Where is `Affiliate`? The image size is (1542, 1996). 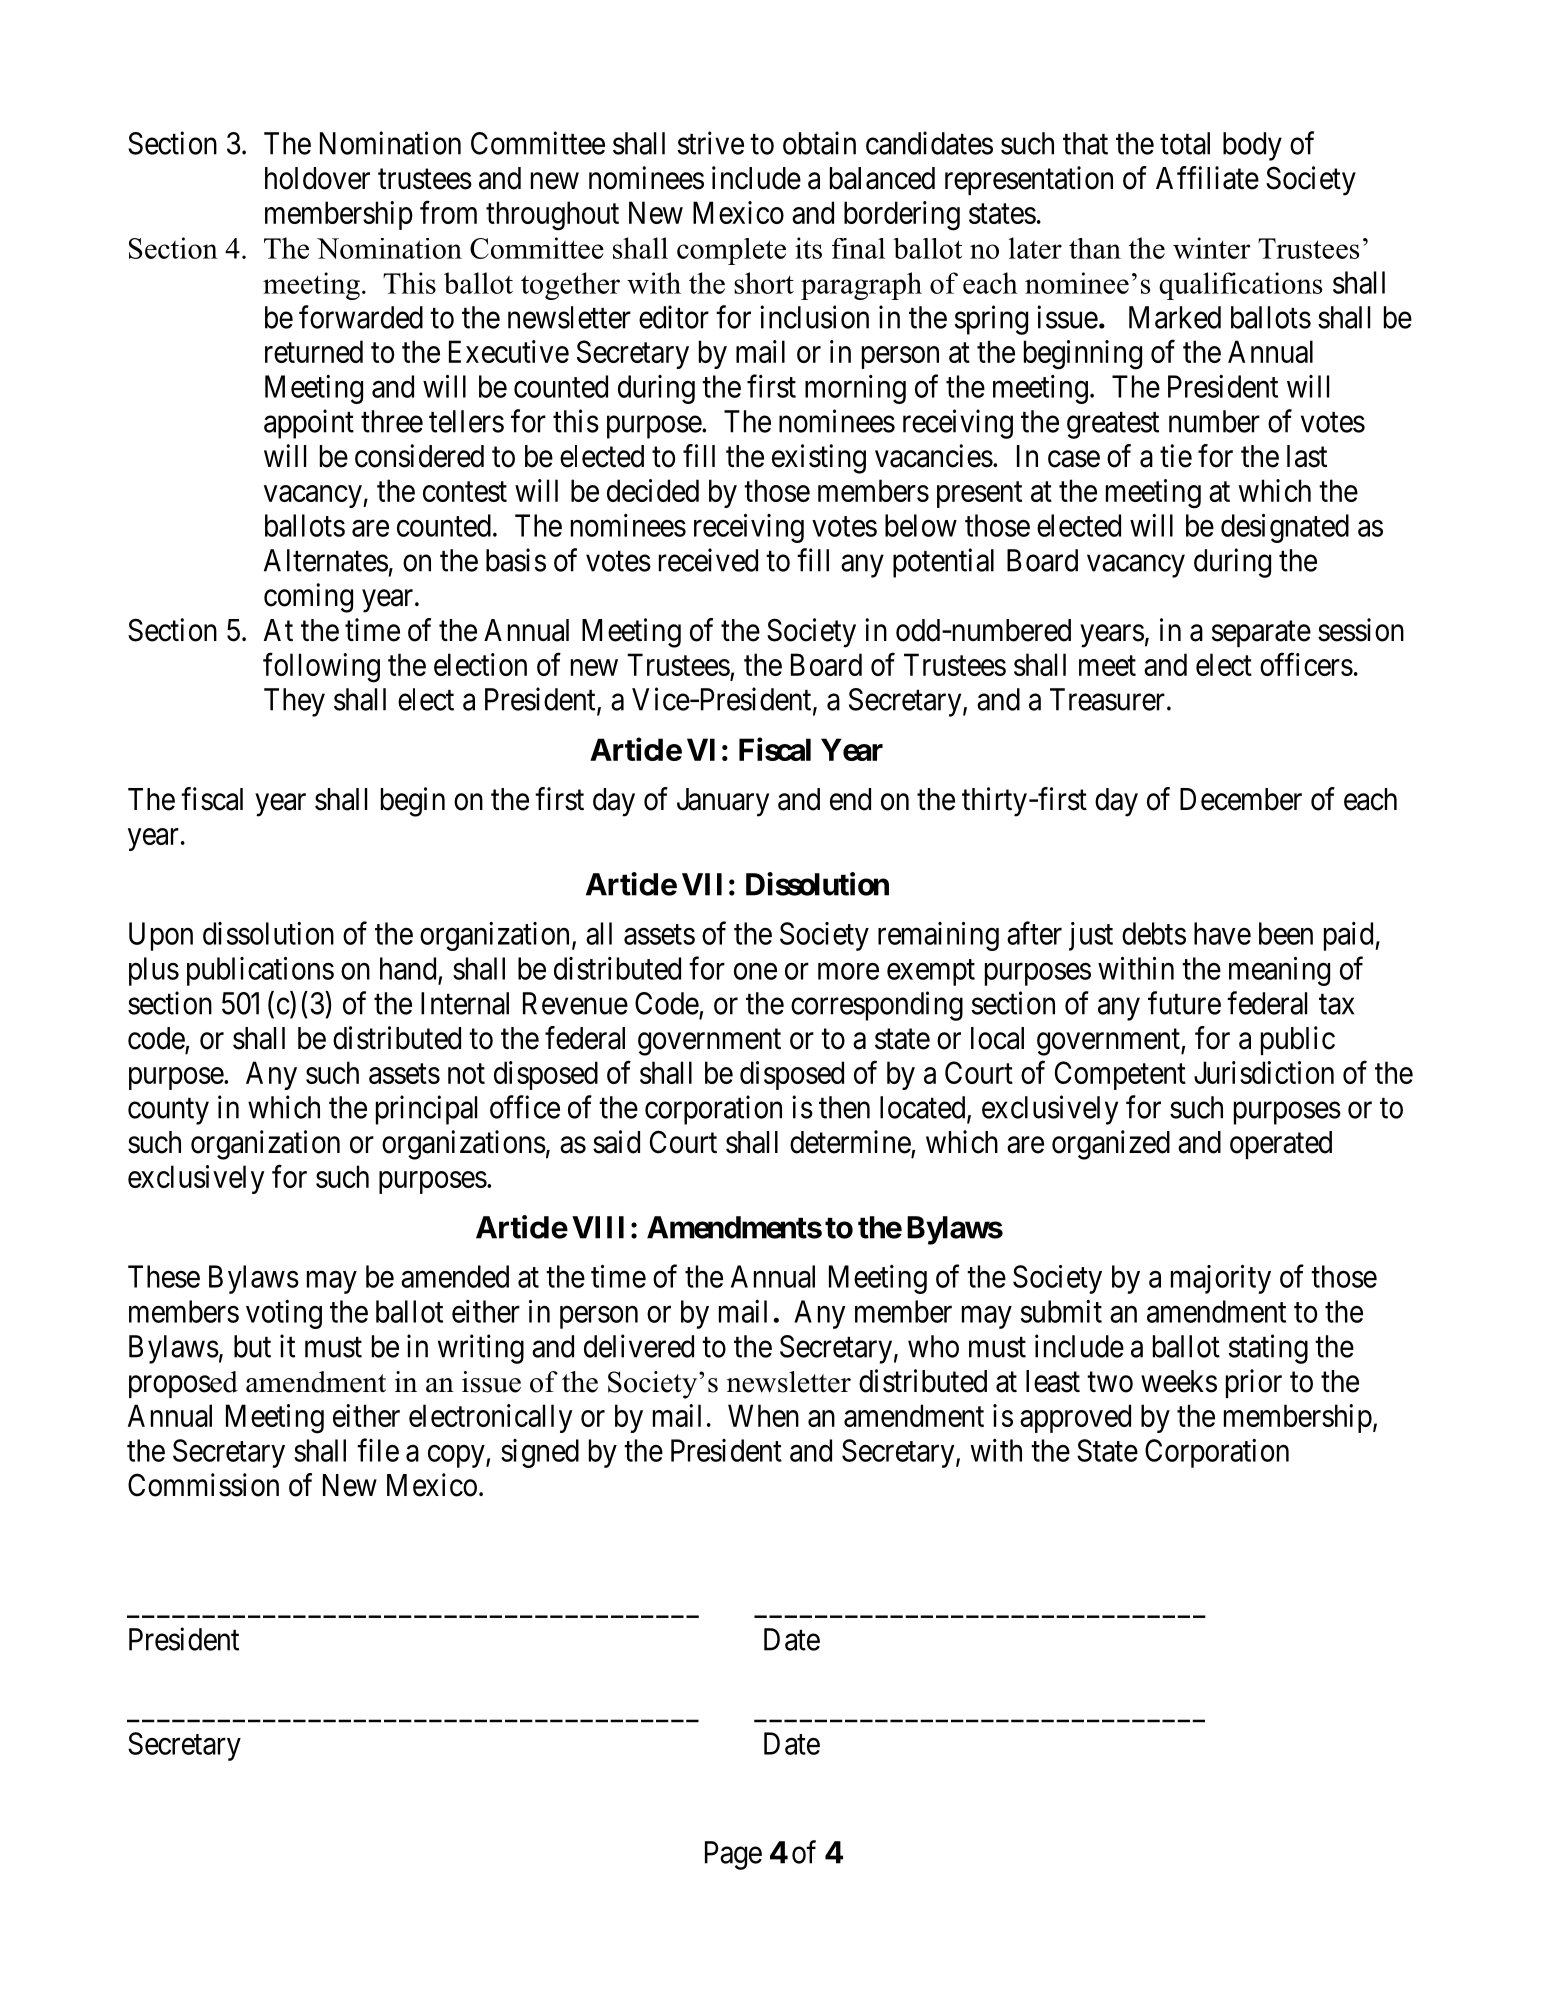 Affiliate is located at coordinates (1207, 178).
